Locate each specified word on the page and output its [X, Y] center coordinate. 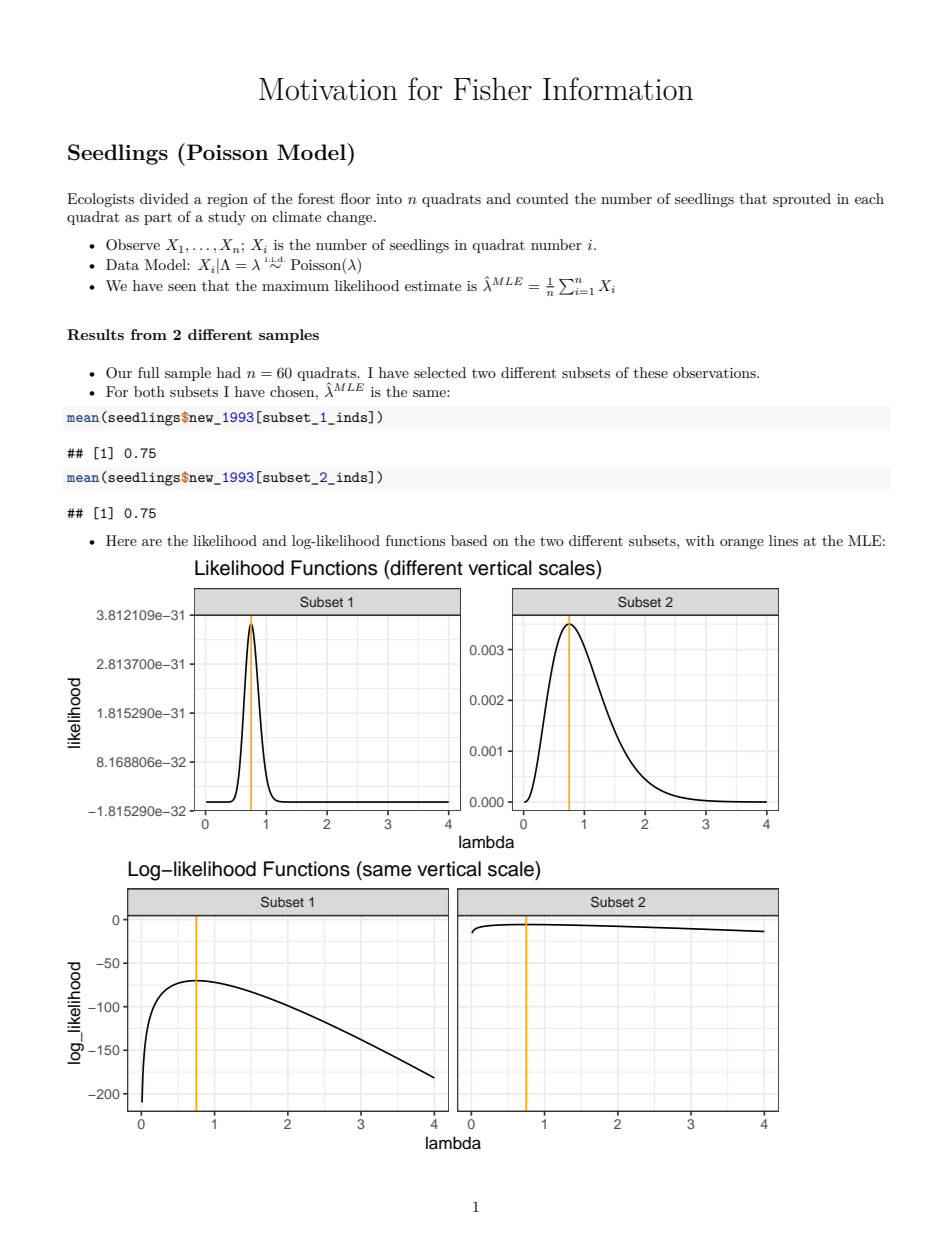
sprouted [802, 200]
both [149, 391]
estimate [433, 286]
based [469, 540]
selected [440, 372]
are [152, 542]
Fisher [493, 89]
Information [618, 89]
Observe [133, 245]
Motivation [328, 89]
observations [715, 372]
